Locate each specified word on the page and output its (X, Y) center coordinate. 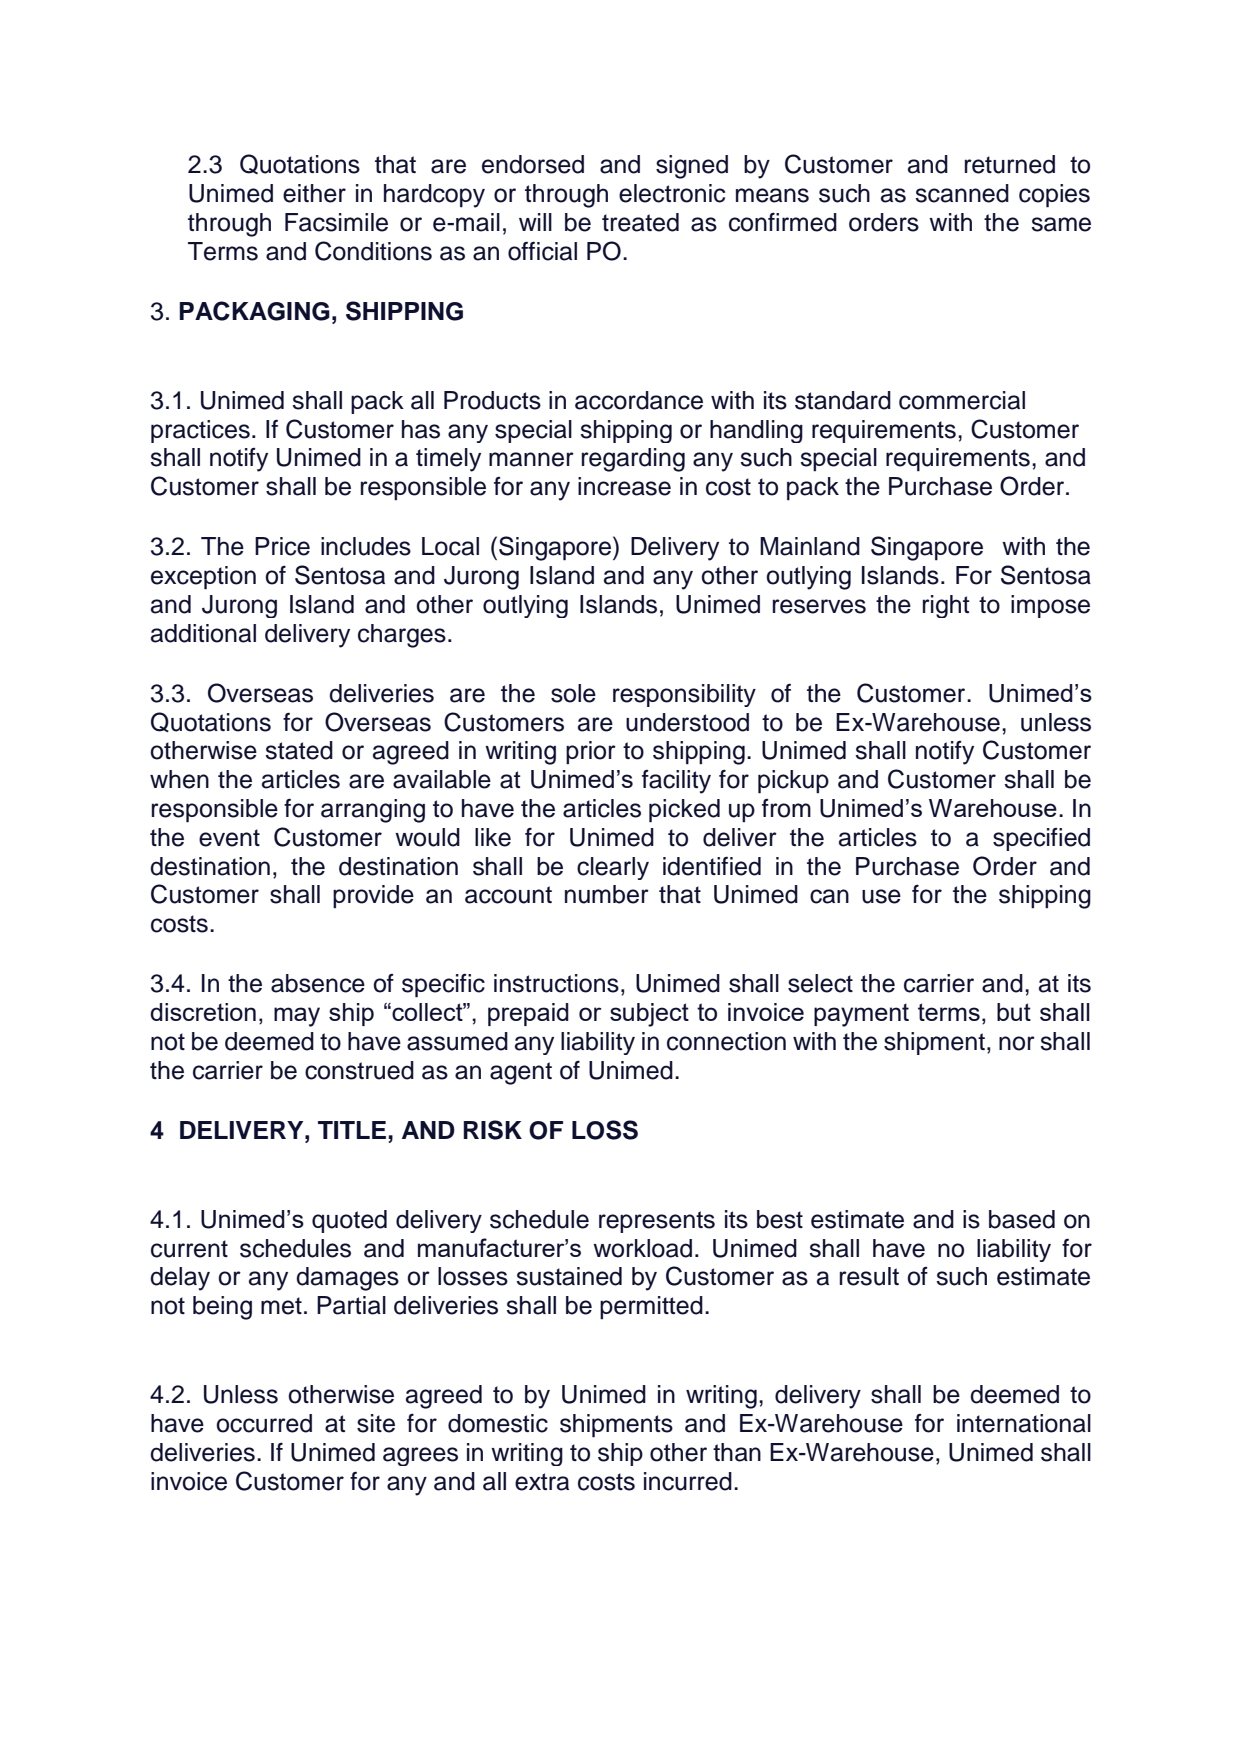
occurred (264, 1423)
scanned (962, 193)
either (314, 193)
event (229, 838)
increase (624, 486)
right (946, 606)
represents (657, 1222)
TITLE (353, 1130)
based (1022, 1219)
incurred (688, 1481)
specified (1041, 839)
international (1024, 1423)
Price (282, 546)
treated (640, 222)
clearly (613, 868)
